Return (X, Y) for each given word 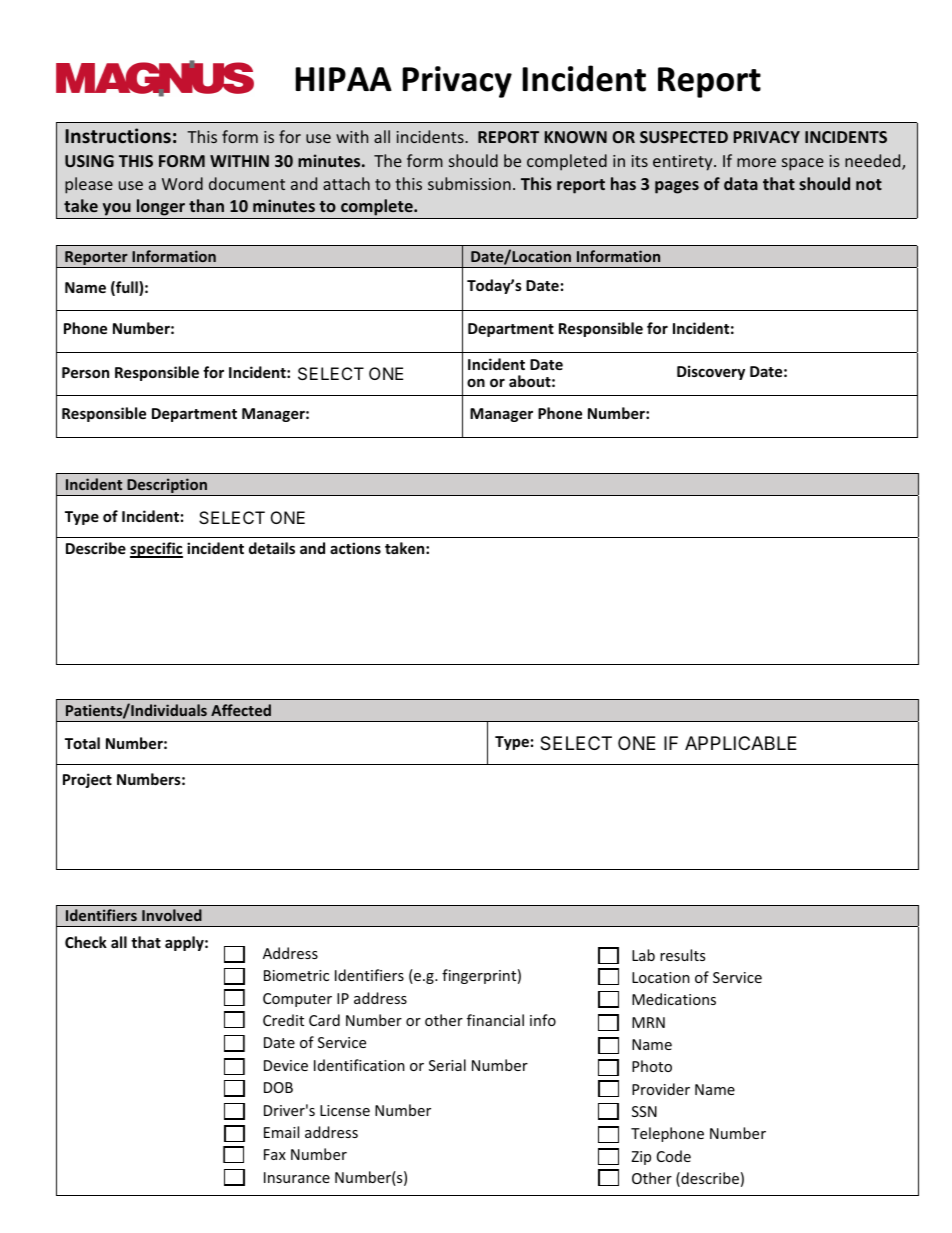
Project (87, 780)
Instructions (118, 136)
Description (167, 487)
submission (469, 183)
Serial (447, 1065)
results (682, 955)
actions (355, 548)
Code (674, 1156)
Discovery (711, 372)
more (756, 162)
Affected (241, 710)
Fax (275, 1154)
